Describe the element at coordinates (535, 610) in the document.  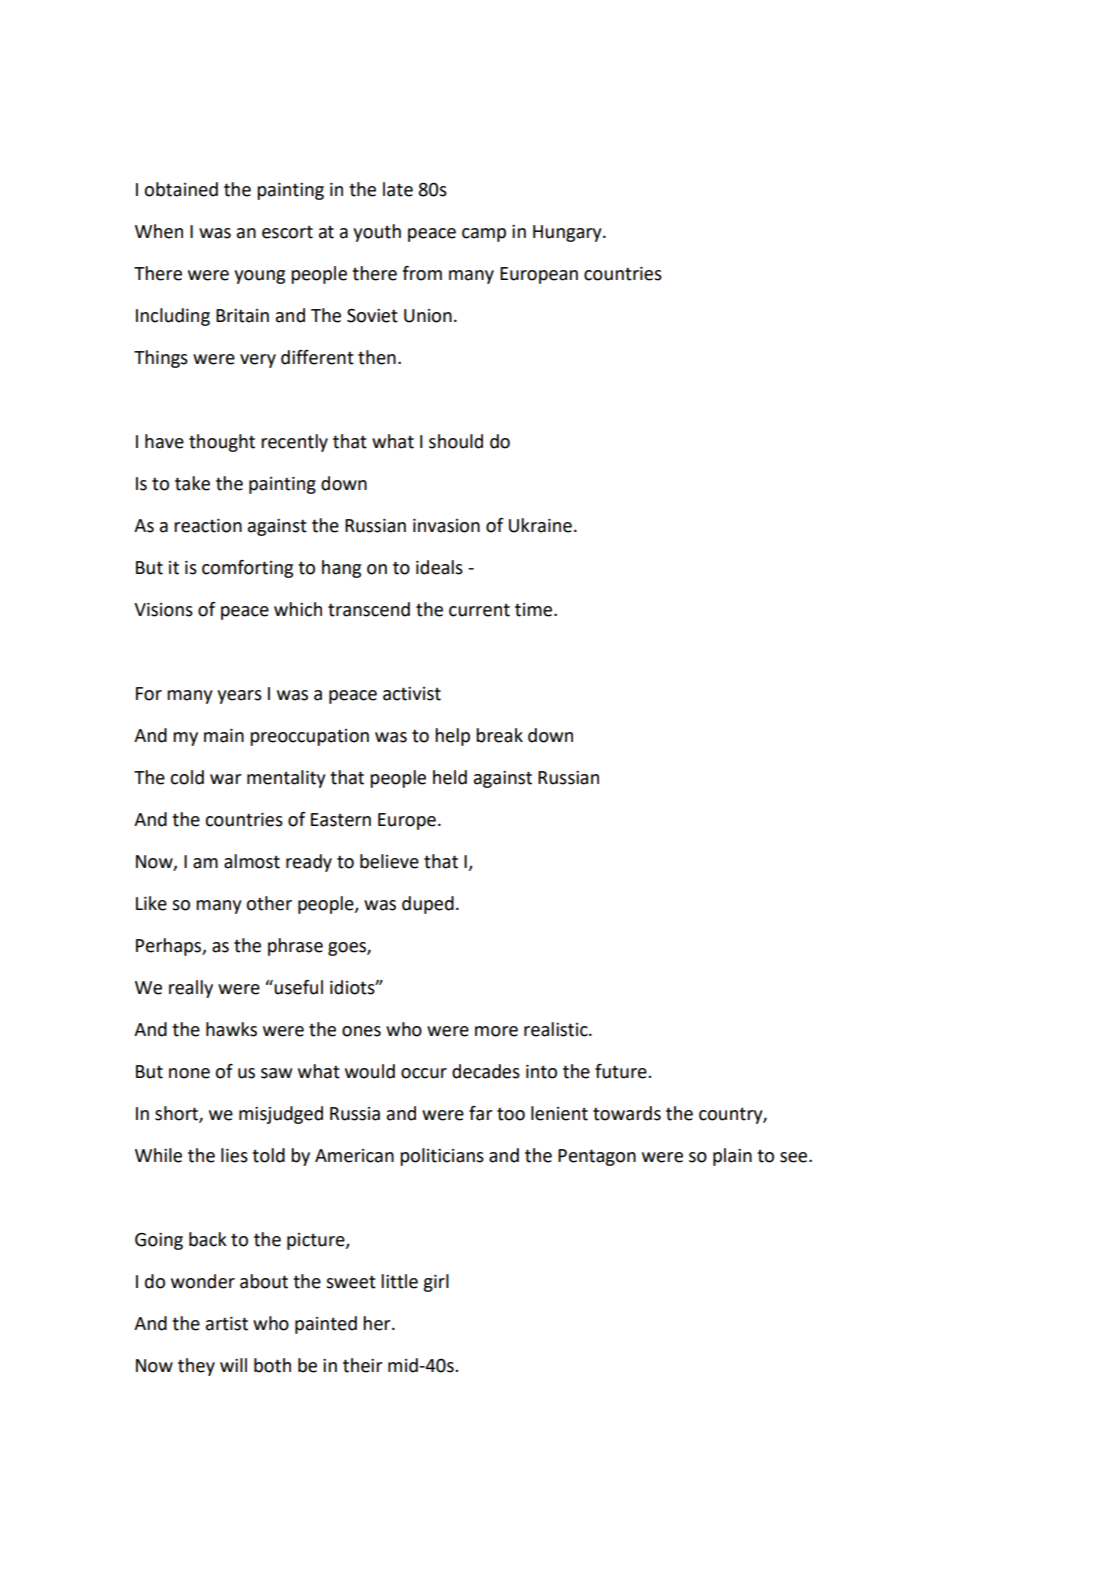
I see `time` at that location.
